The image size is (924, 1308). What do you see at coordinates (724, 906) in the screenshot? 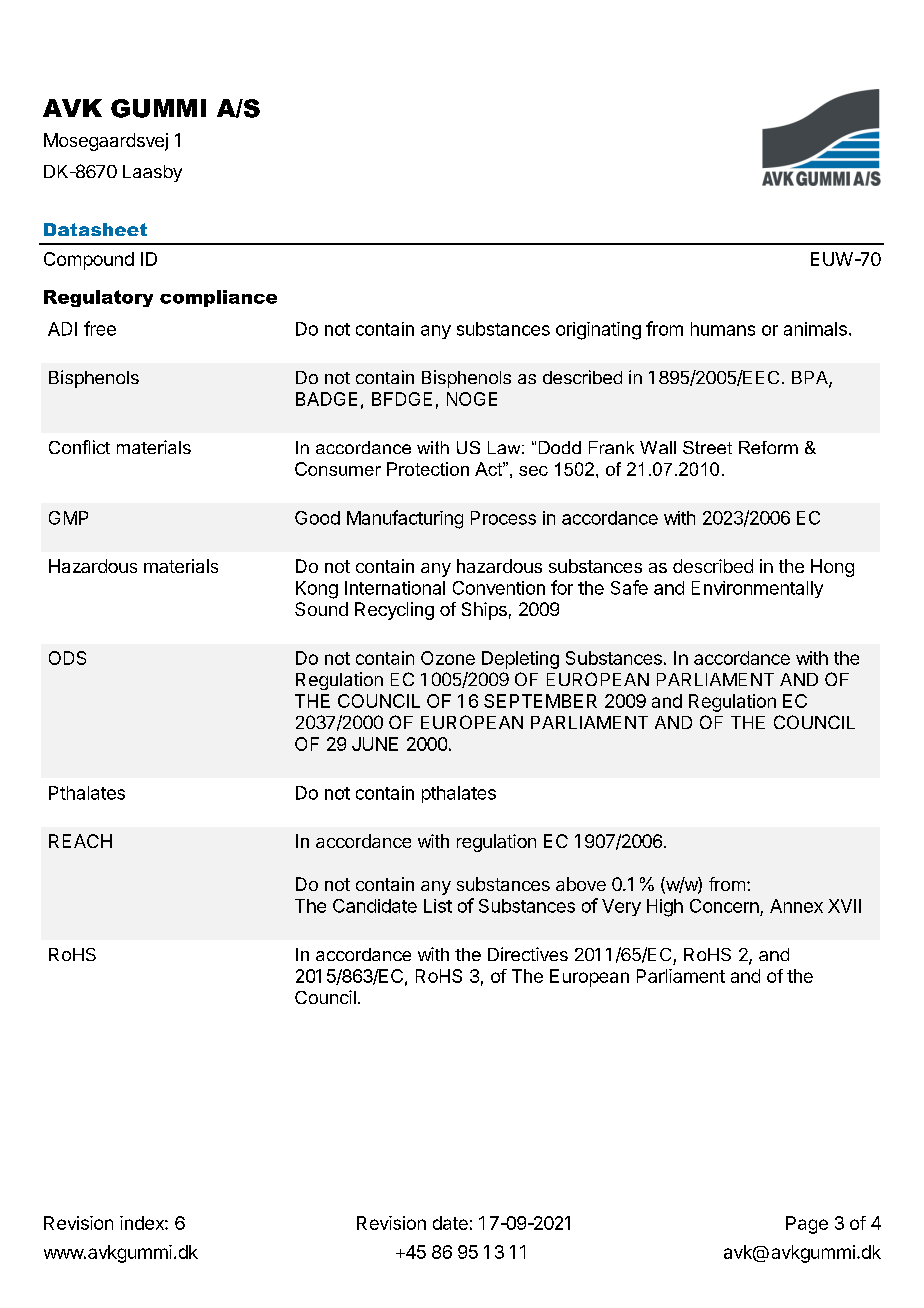
I see `Concern` at bounding box center [724, 906].
